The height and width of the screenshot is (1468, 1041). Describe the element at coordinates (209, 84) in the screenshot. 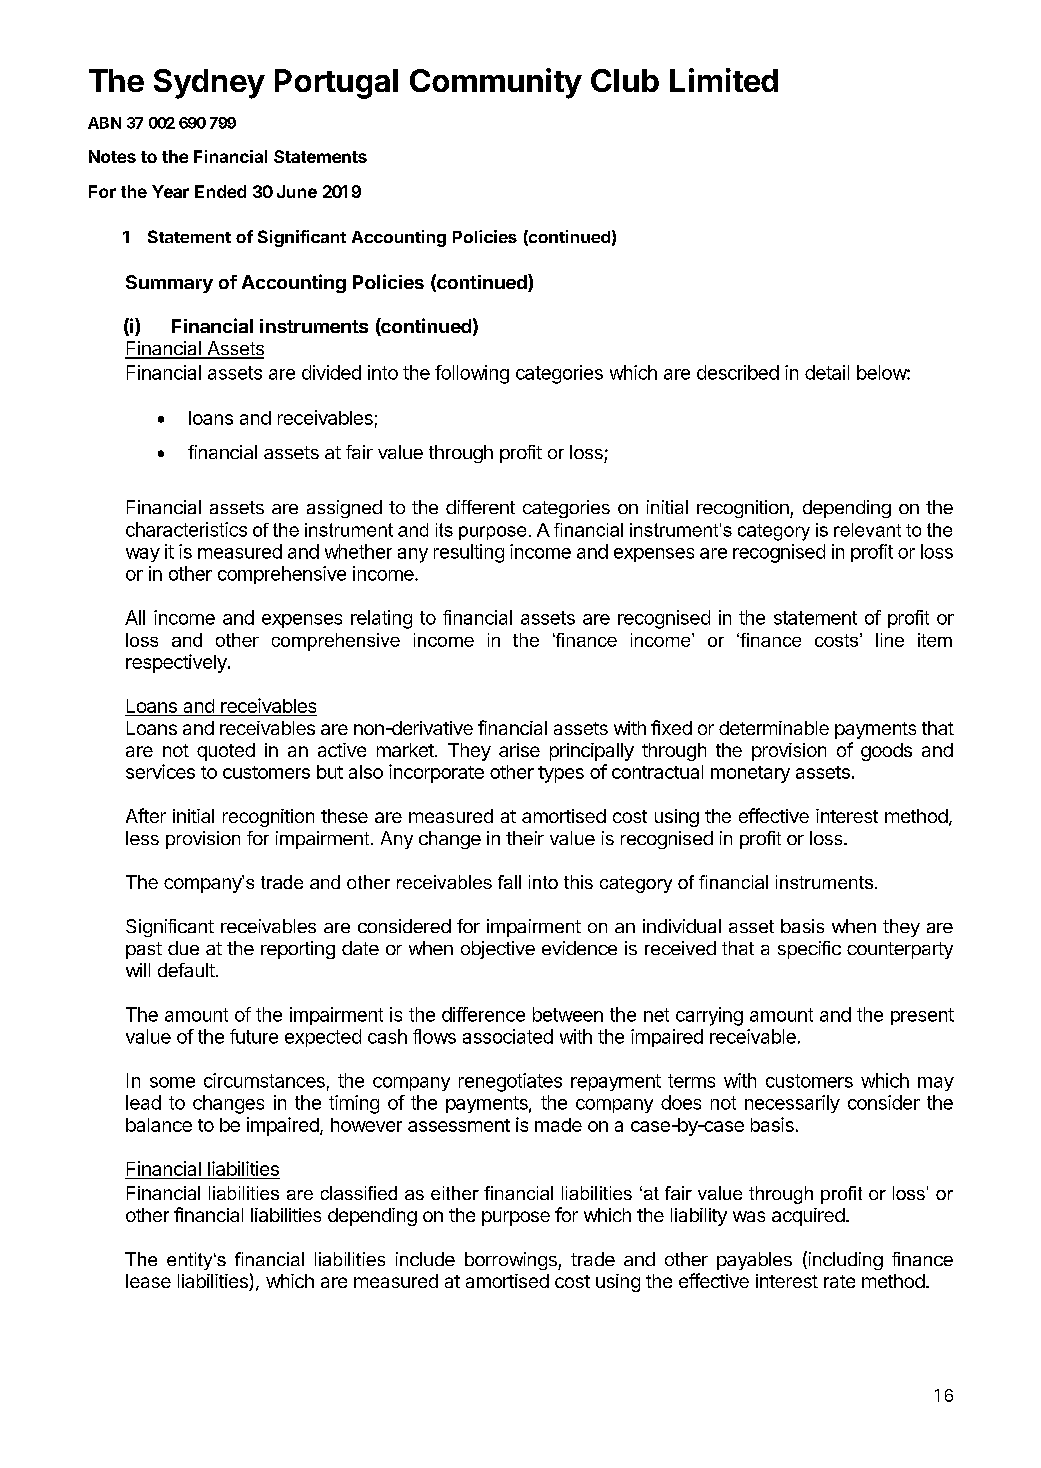

I see `Sydney` at that location.
